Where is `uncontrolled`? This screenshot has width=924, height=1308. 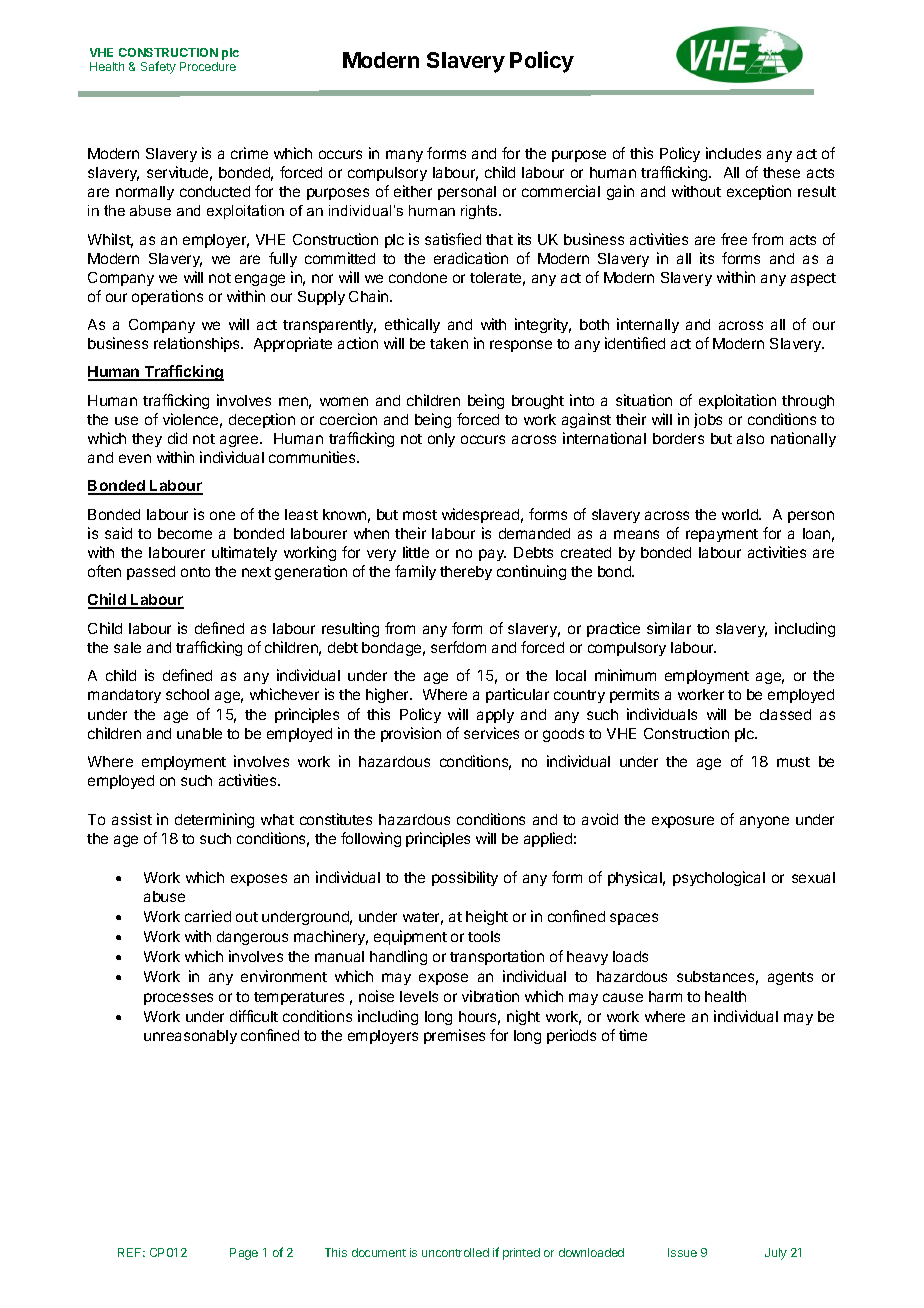 uncontrolled is located at coordinates (455, 1252).
